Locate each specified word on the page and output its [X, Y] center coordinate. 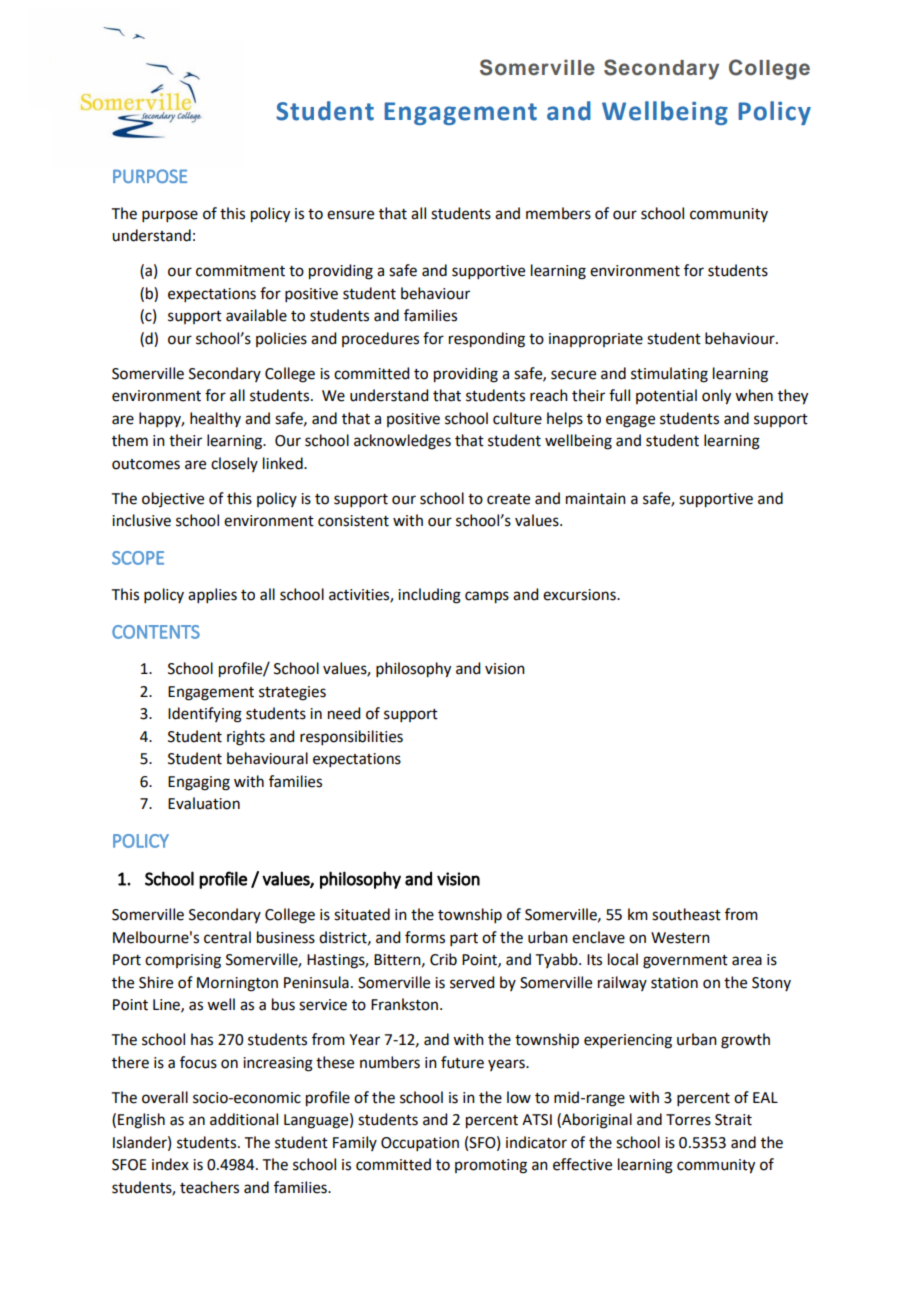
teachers [209, 1187]
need [344, 713]
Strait [733, 1120]
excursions [580, 595]
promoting [491, 1166]
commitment [240, 271]
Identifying [205, 715]
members [558, 213]
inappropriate [596, 340]
